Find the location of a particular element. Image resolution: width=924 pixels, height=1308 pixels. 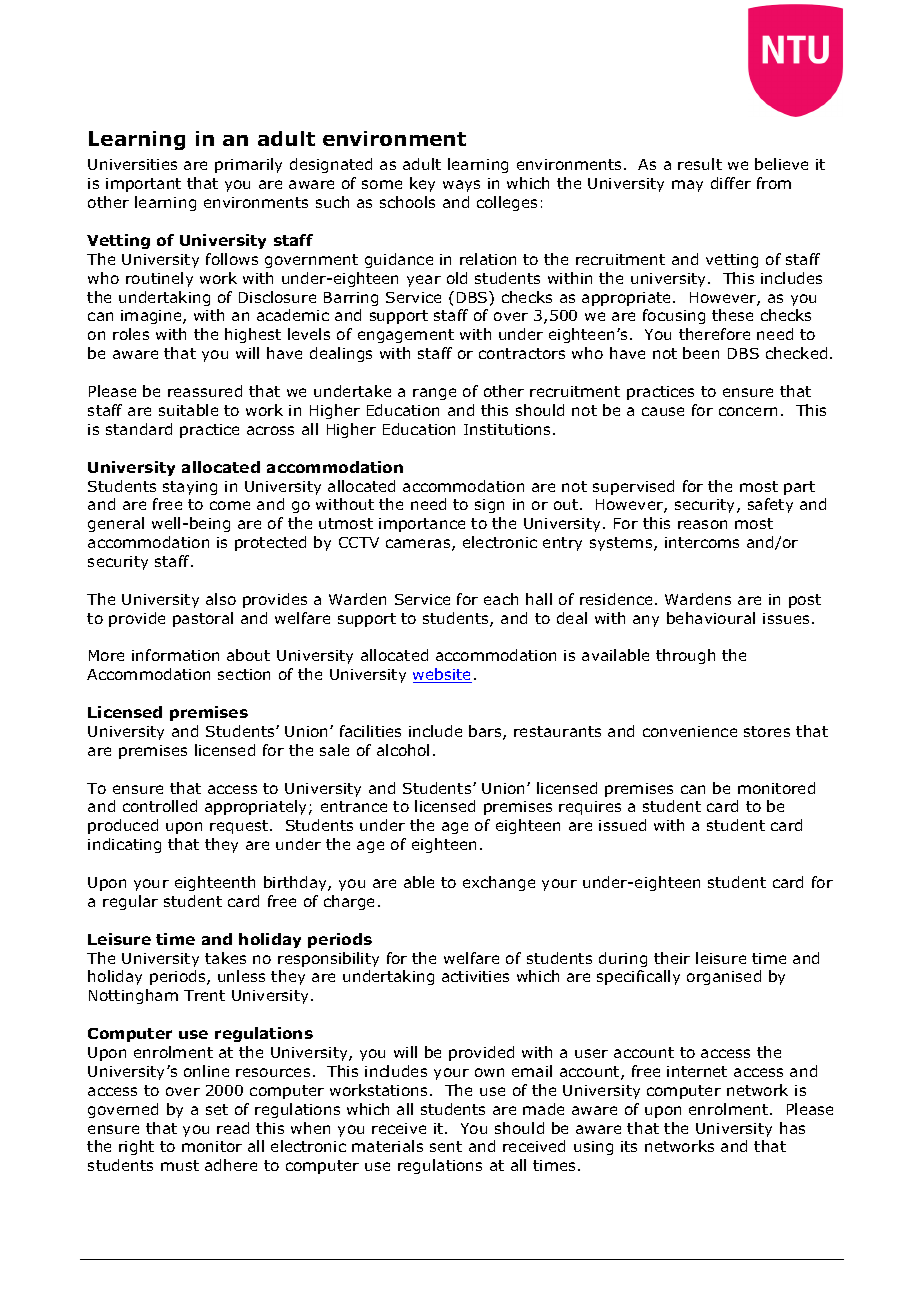

ways is located at coordinates (461, 186).
